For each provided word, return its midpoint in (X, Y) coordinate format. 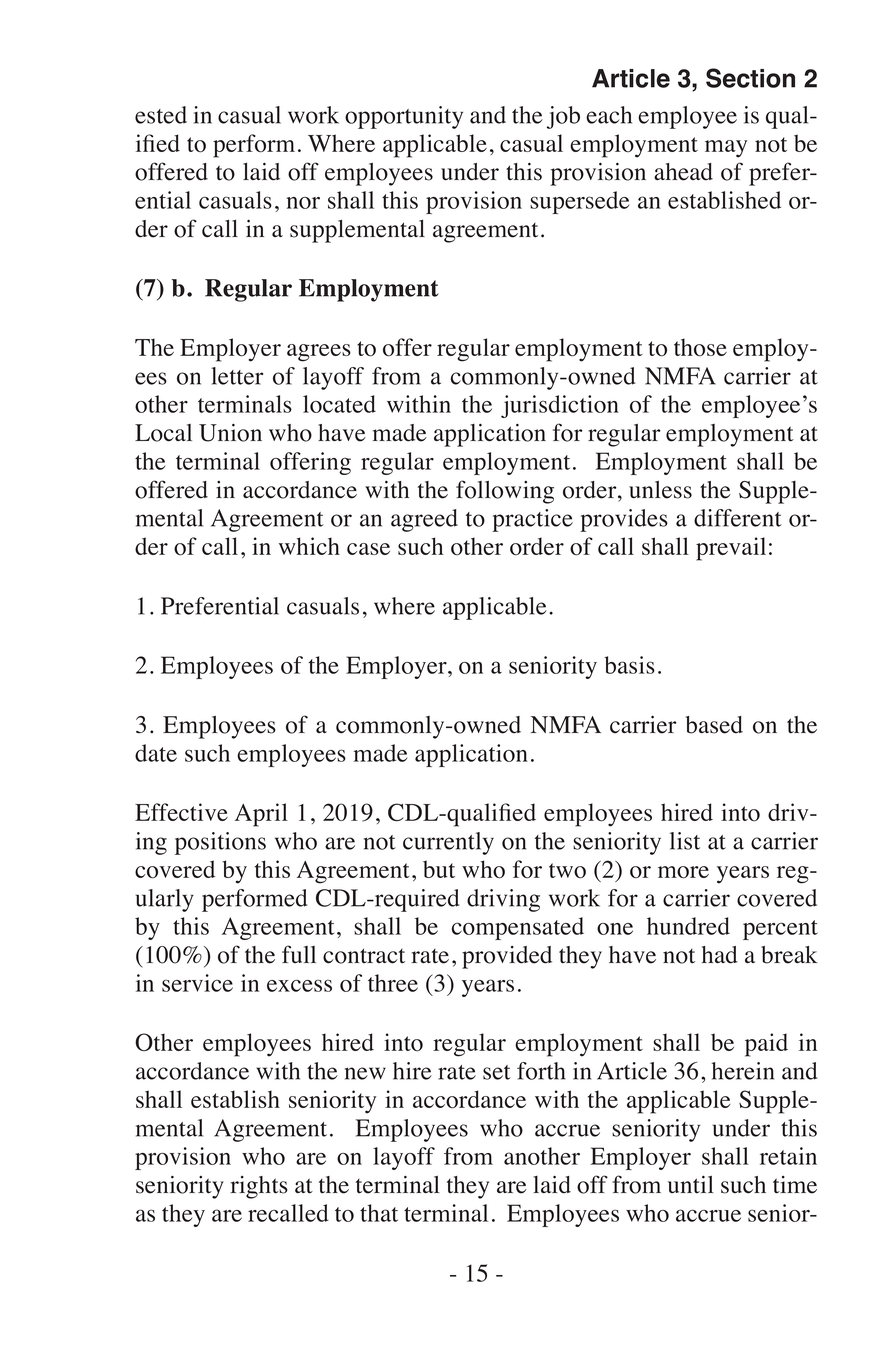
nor (303, 203)
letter (237, 376)
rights (259, 1187)
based (714, 725)
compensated (518, 928)
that (379, 1213)
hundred (688, 926)
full (299, 954)
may (726, 149)
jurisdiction (560, 406)
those (700, 347)
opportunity (404, 117)
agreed (424, 520)
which (309, 546)
